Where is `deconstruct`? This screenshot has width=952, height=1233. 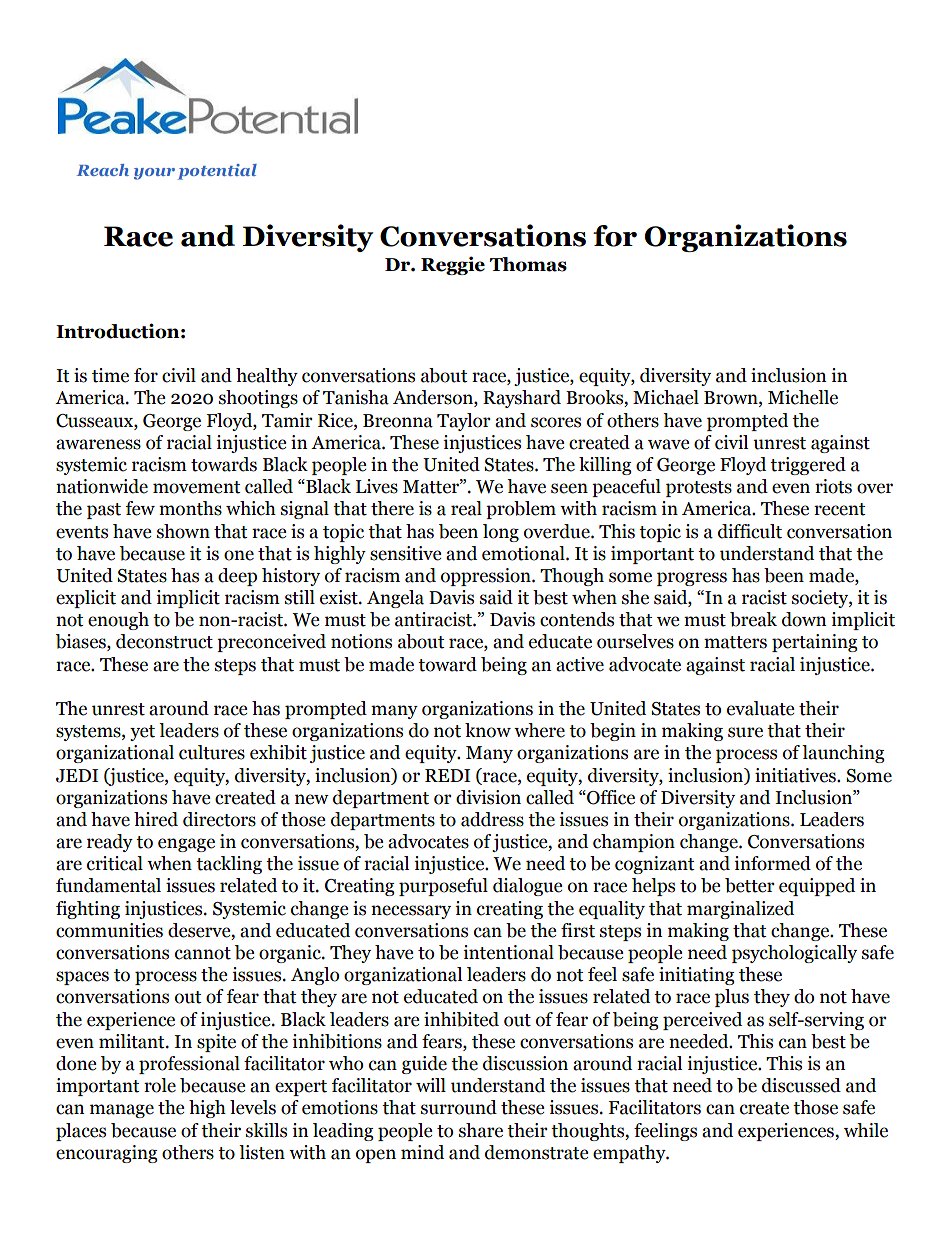 deconstruct is located at coordinates (164, 641).
